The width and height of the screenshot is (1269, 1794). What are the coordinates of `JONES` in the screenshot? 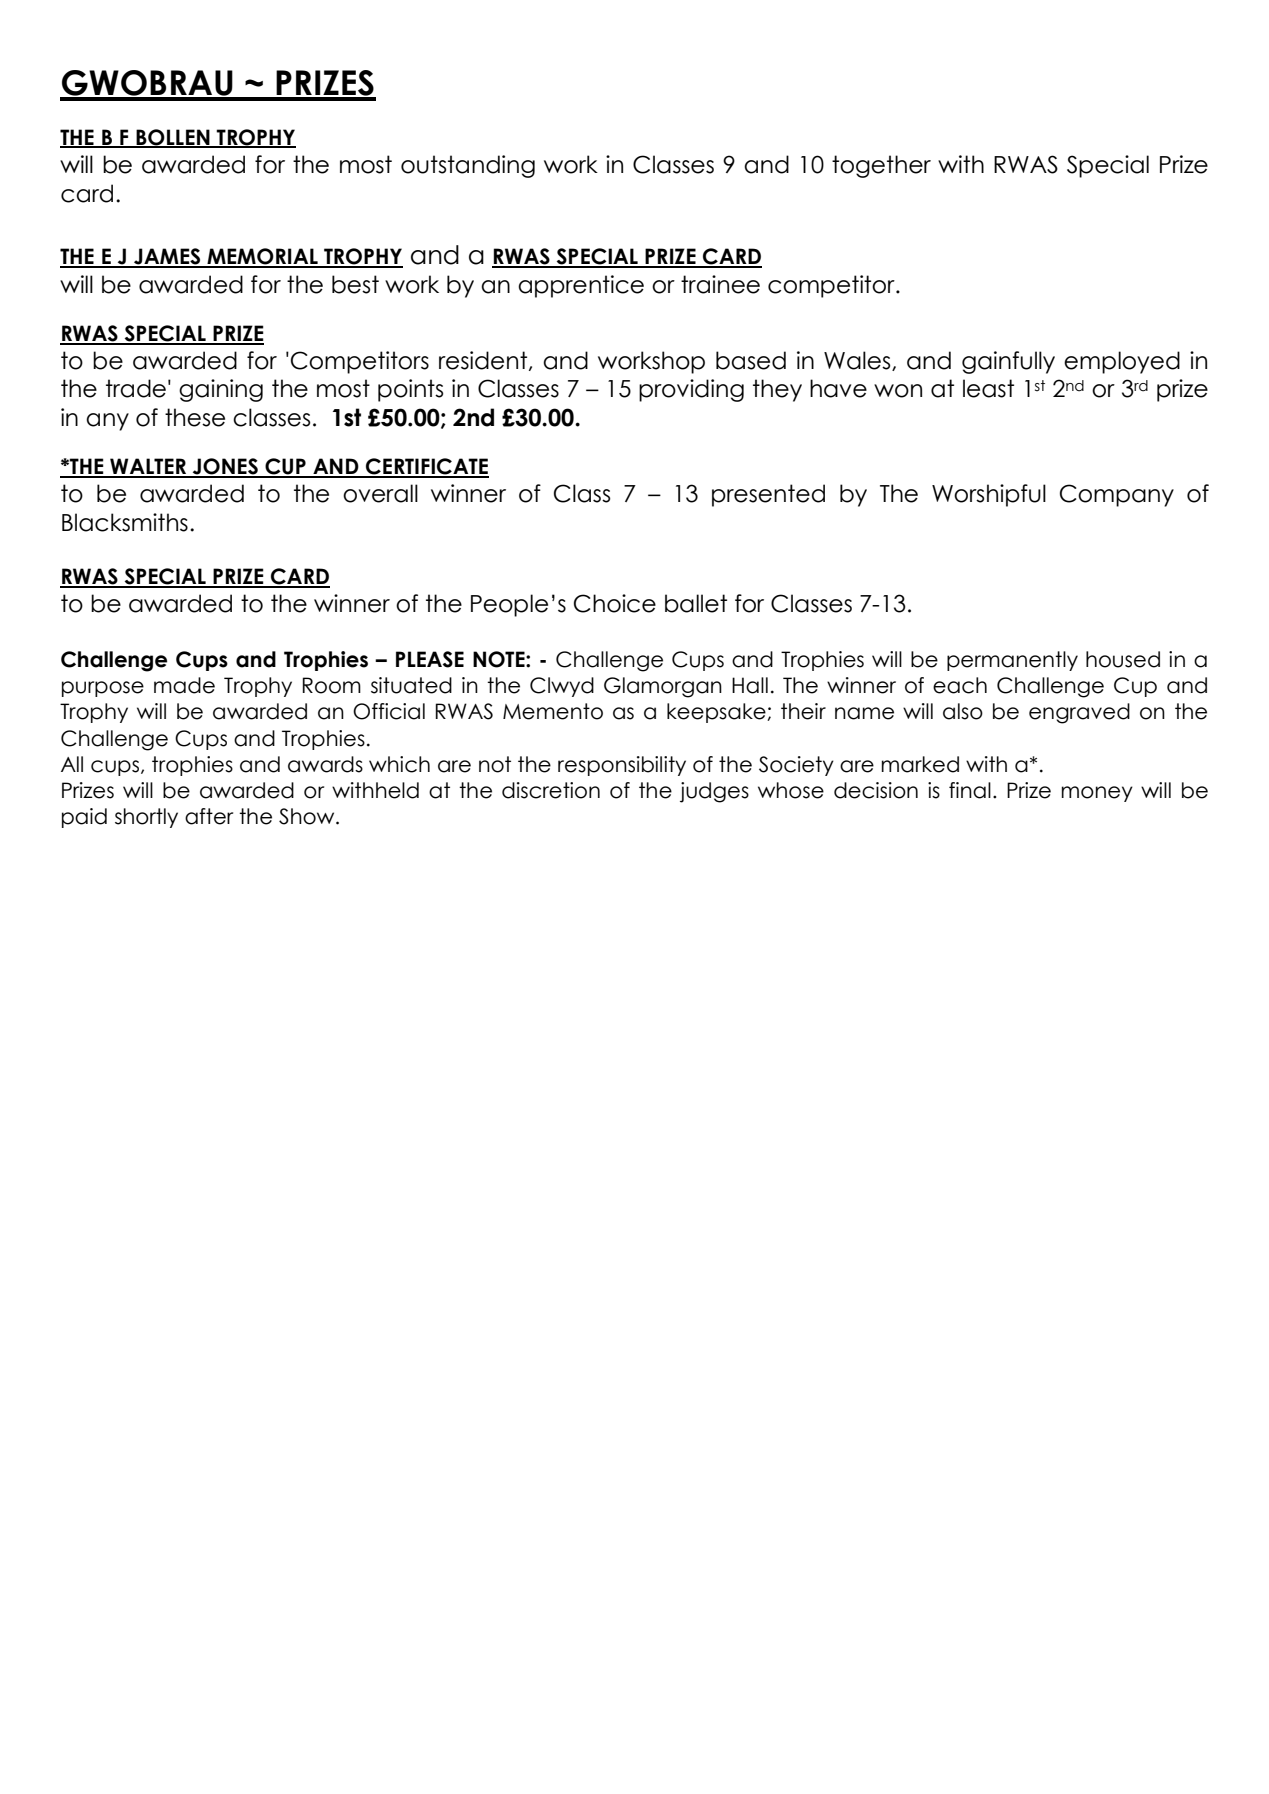 It's located at (225, 467).
